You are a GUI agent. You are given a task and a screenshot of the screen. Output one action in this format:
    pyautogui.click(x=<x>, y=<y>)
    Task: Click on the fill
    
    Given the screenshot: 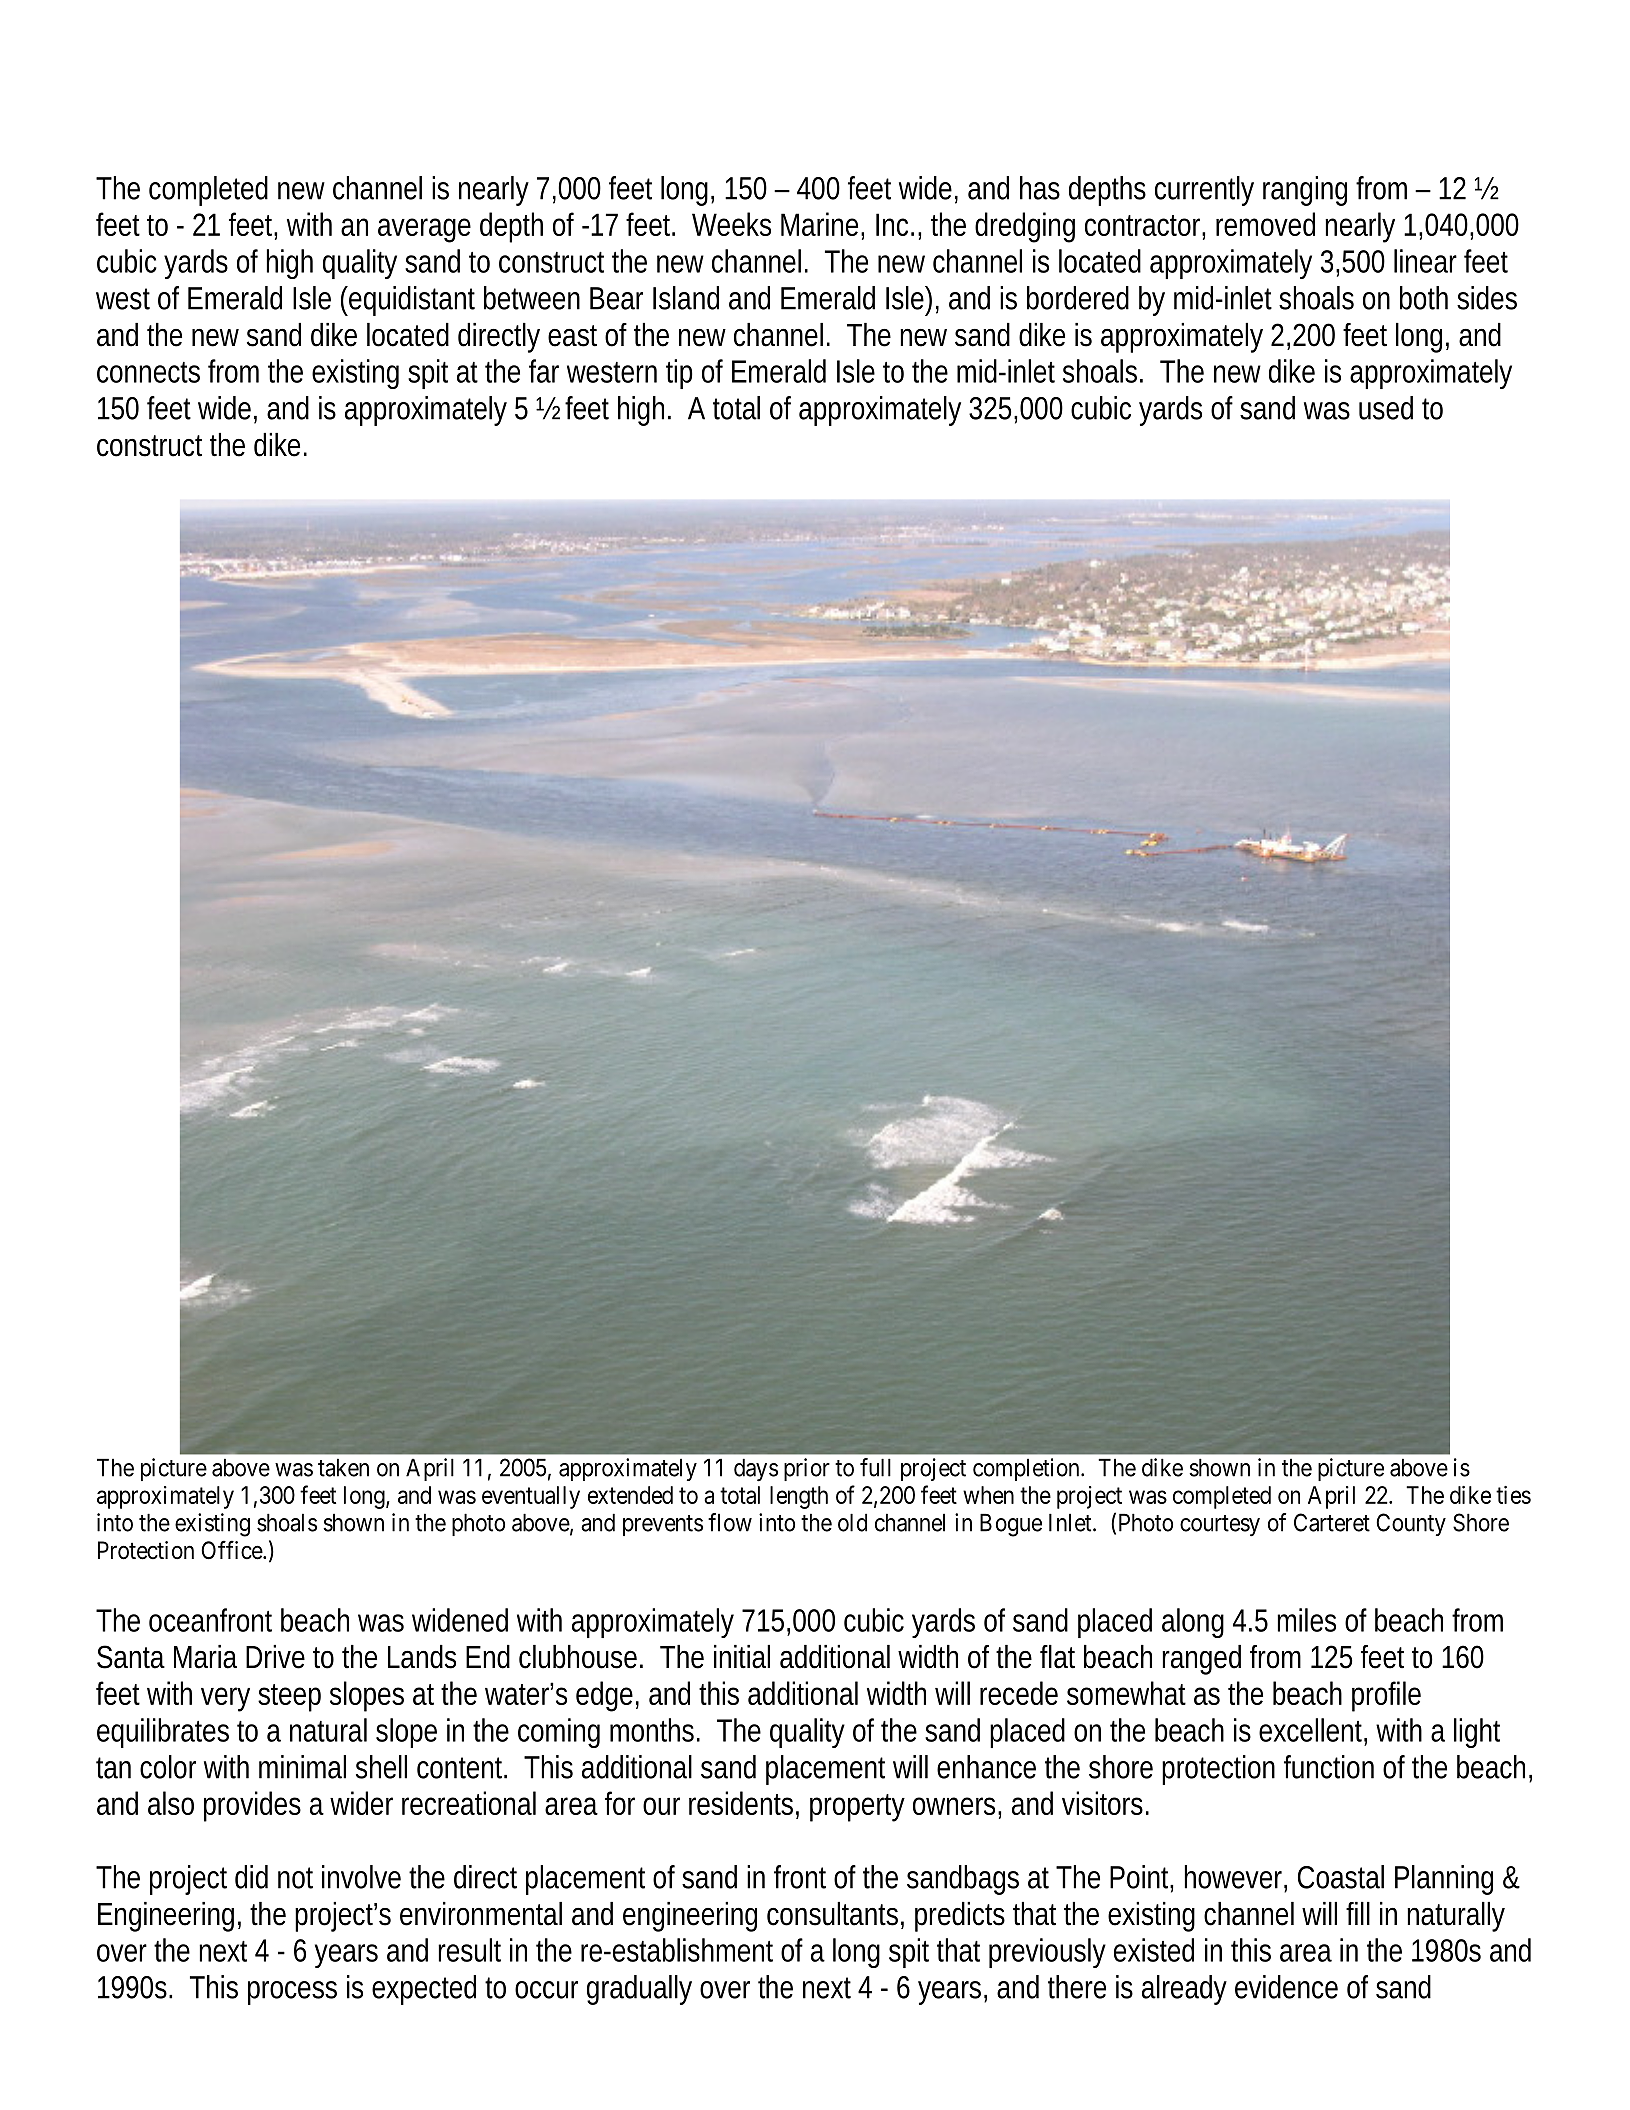 What is the action you would take?
    pyautogui.click(x=1358, y=1913)
